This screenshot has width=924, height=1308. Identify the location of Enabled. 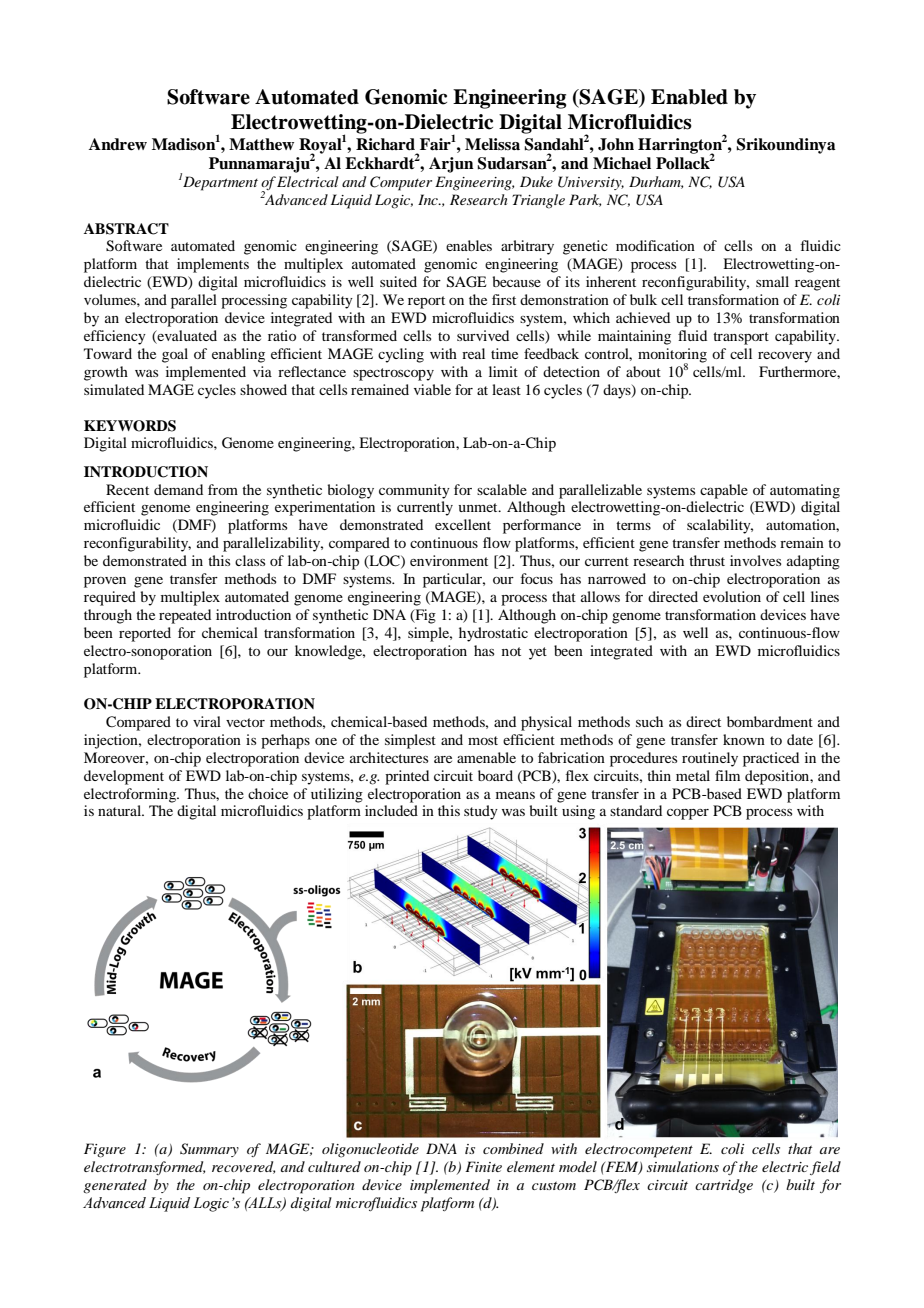
(689, 97).
